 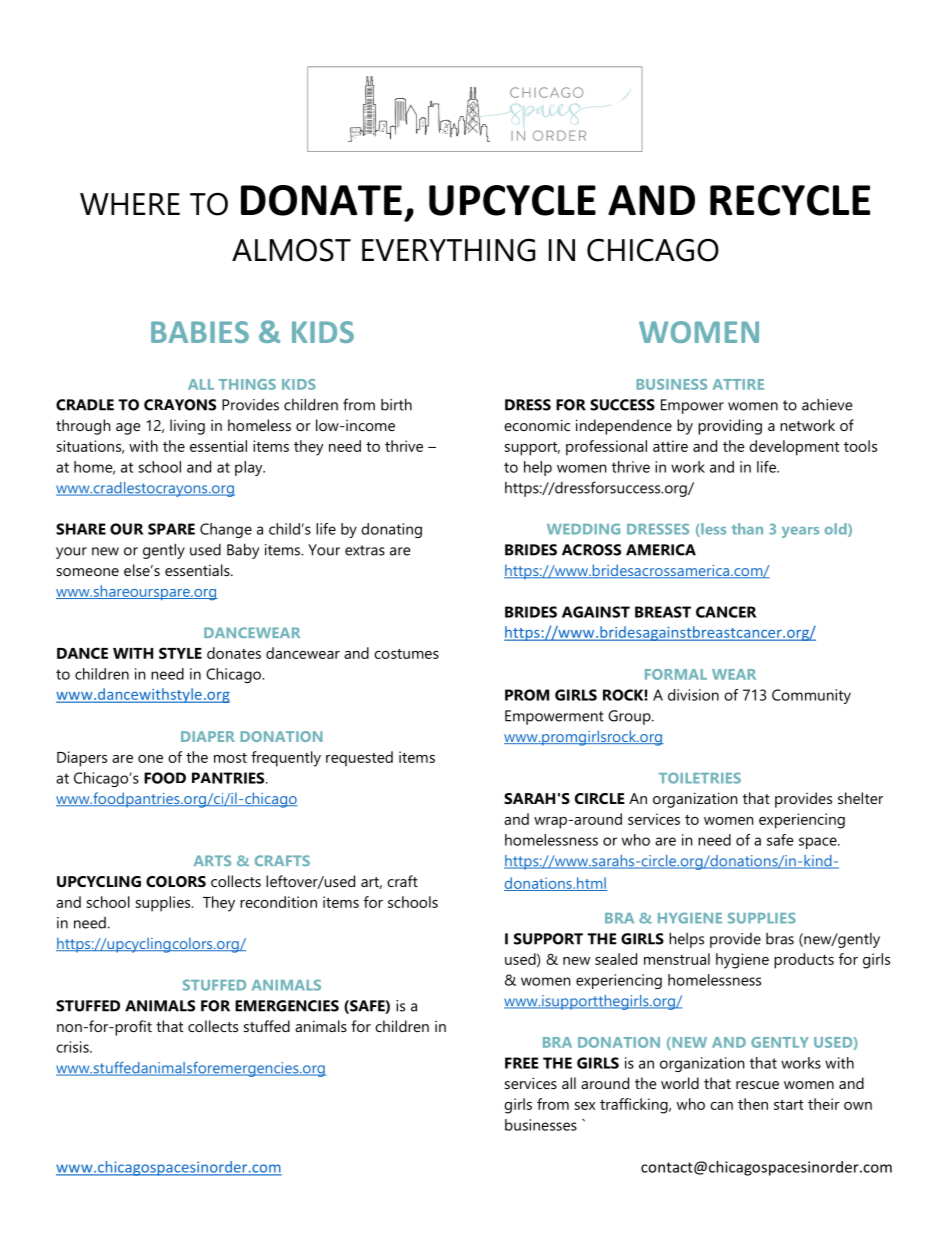 I want to click on RECYCLE, so click(x=790, y=200).
